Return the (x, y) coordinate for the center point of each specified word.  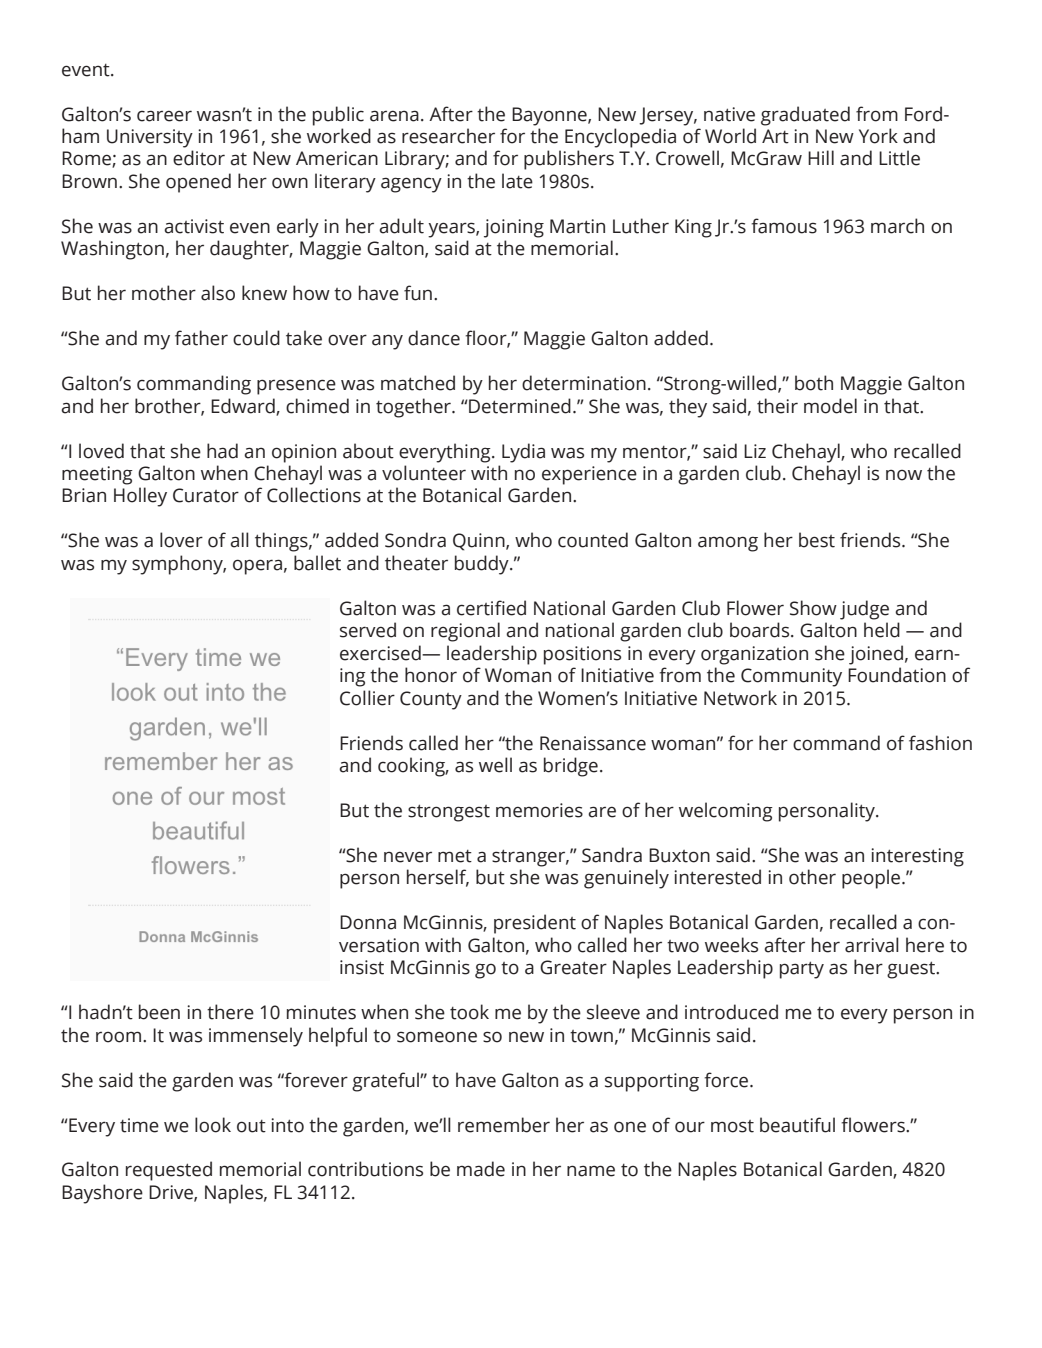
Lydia (523, 453)
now (904, 475)
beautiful (797, 1125)
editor (199, 158)
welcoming (726, 812)
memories (539, 810)
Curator (206, 495)
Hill (821, 157)
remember (504, 1125)
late (517, 181)
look (213, 1125)
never (408, 857)
